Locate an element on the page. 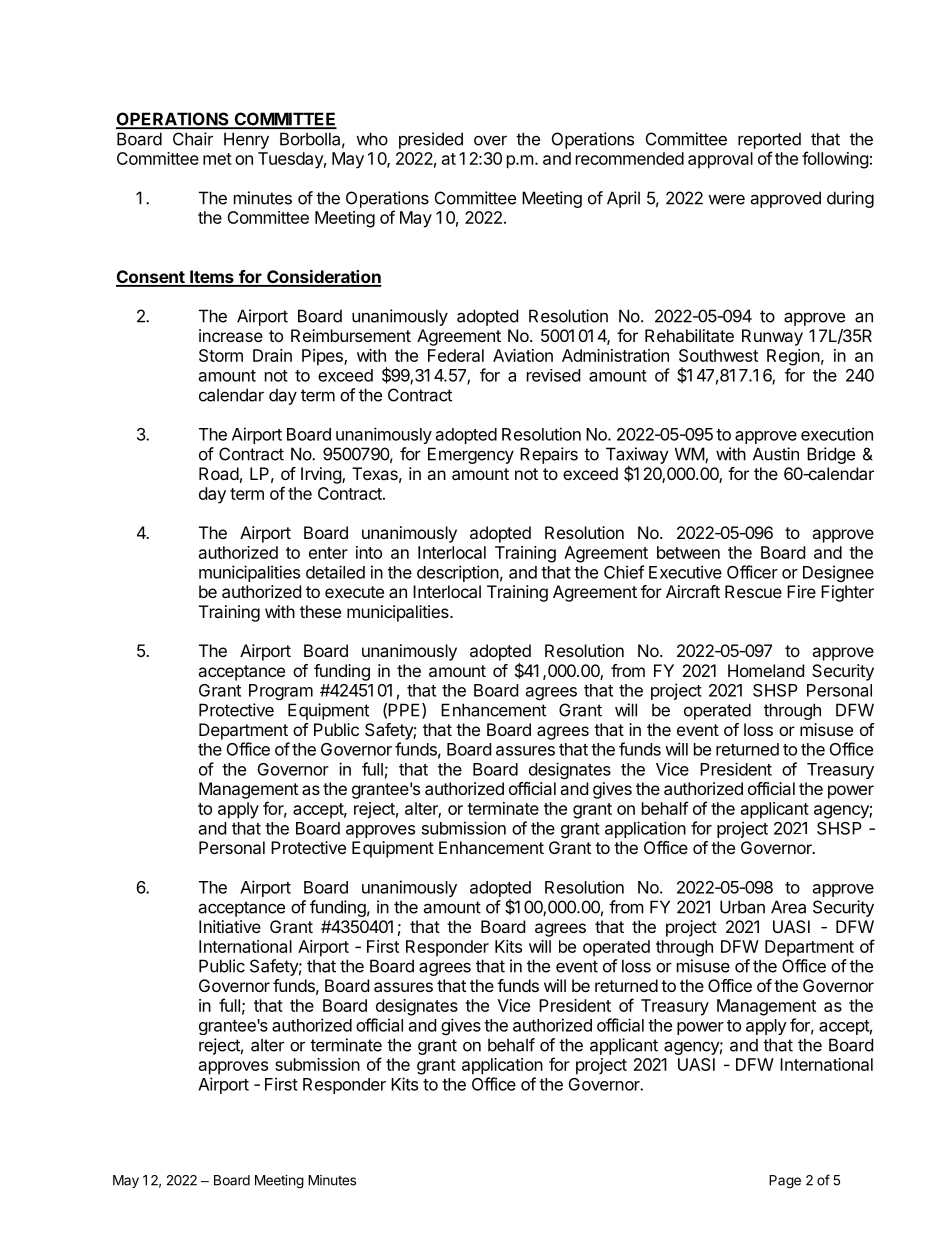 This page has height=1233, width=952. Homeland is located at coordinates (766, 670).
